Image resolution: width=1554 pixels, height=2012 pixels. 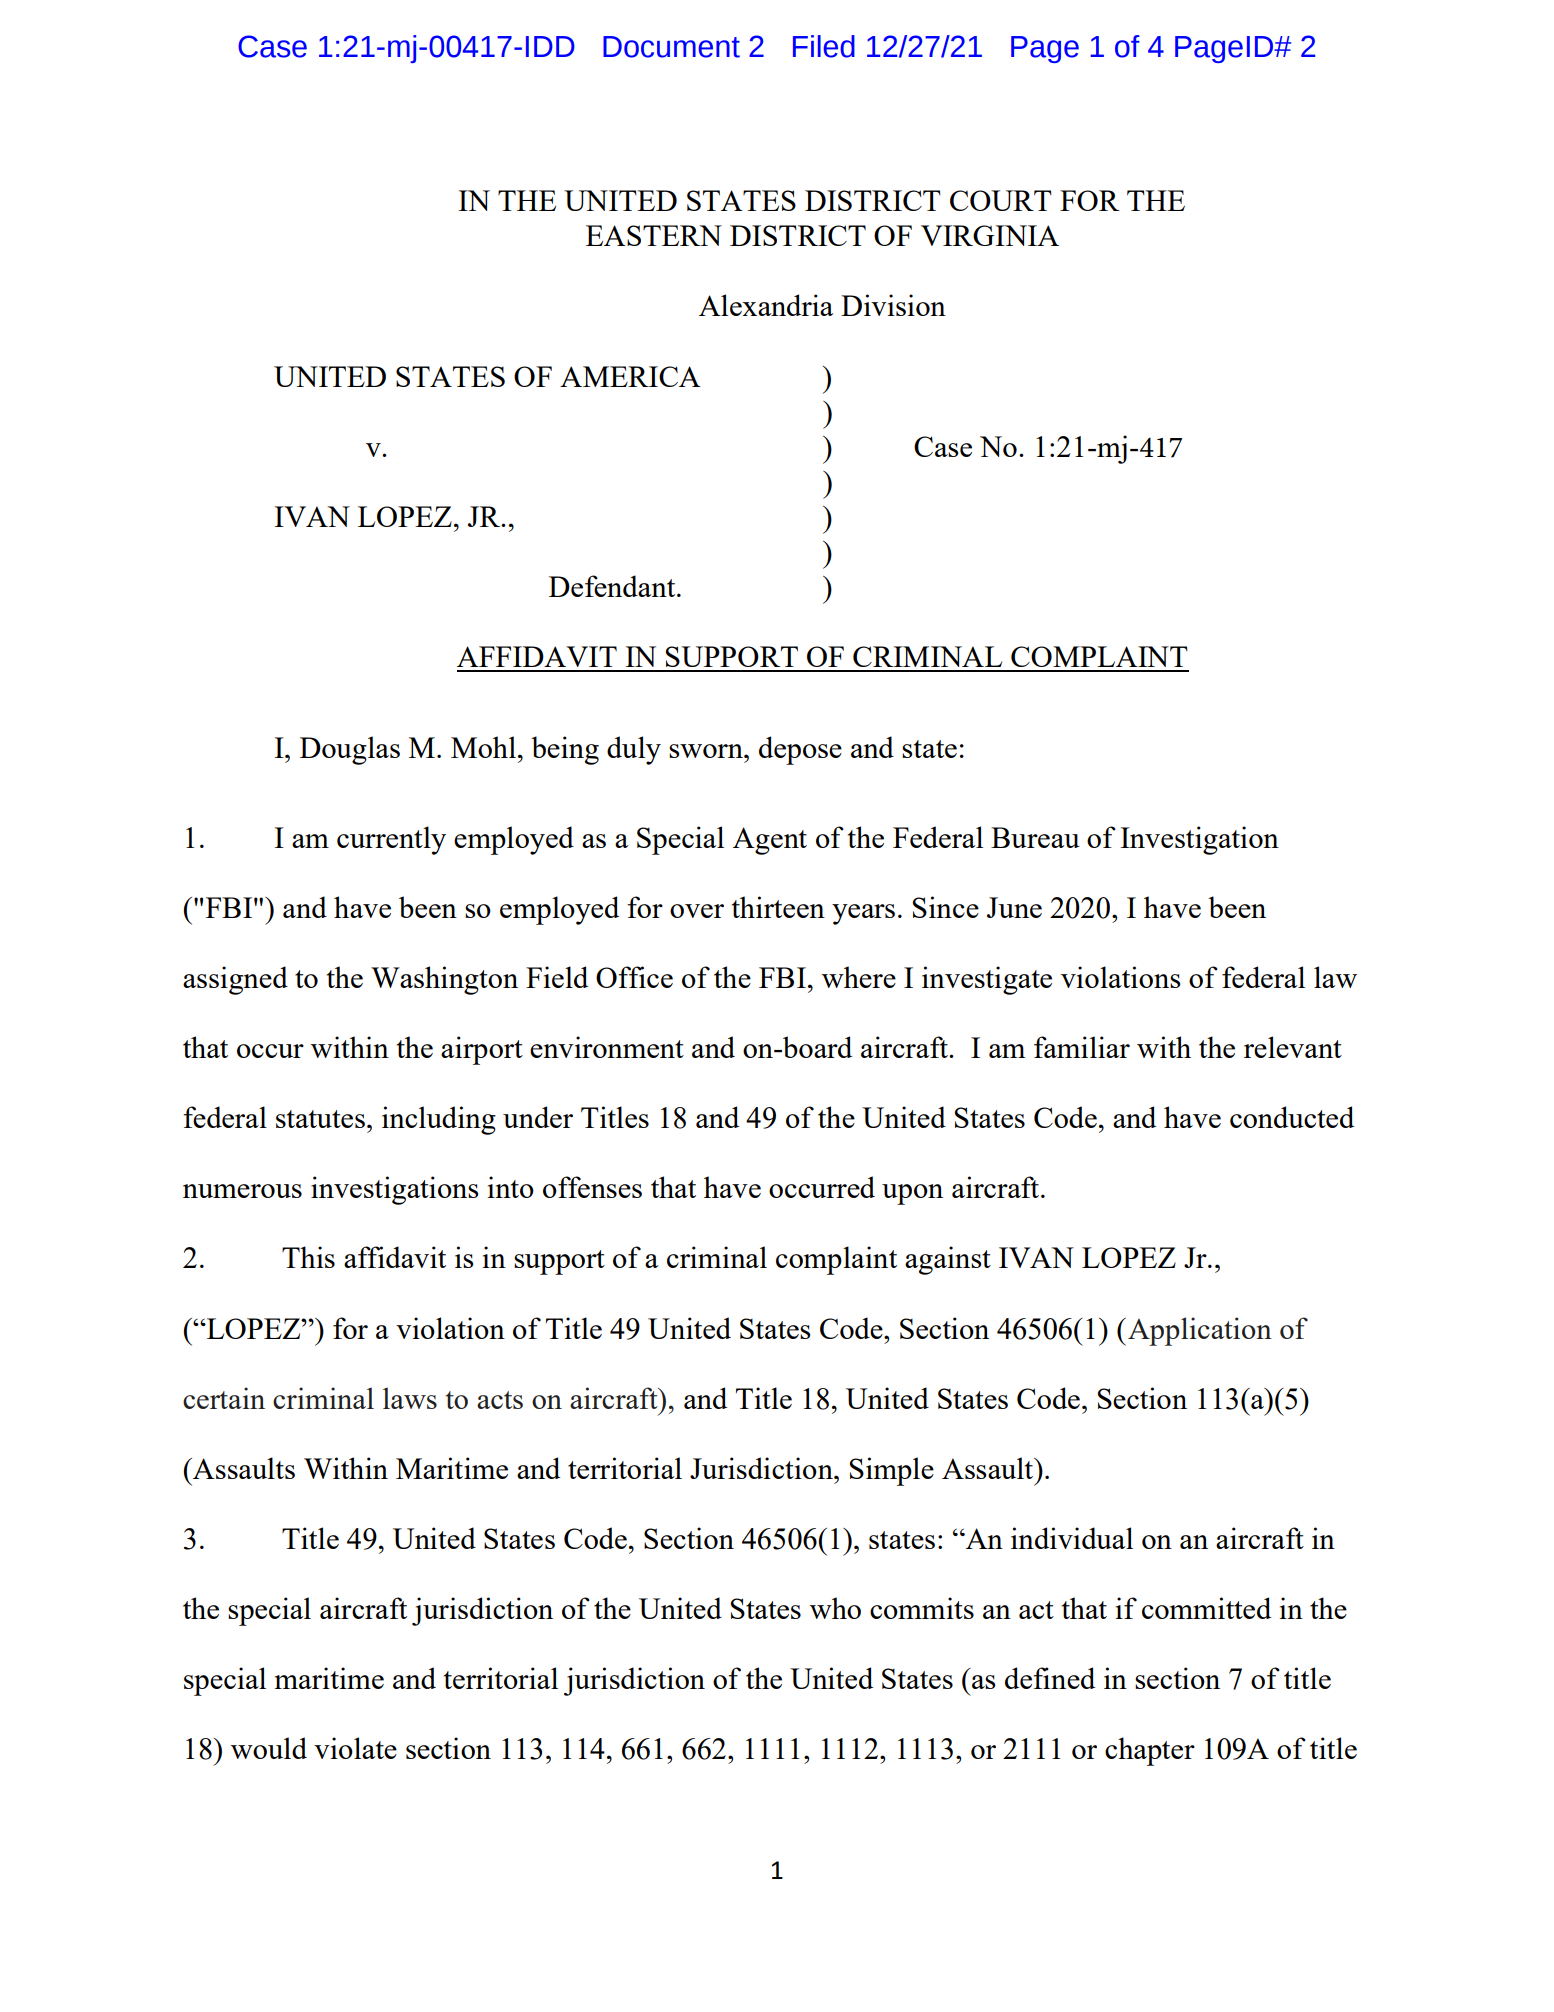 I want to click on thirteen, so click(x=778, y=907).
